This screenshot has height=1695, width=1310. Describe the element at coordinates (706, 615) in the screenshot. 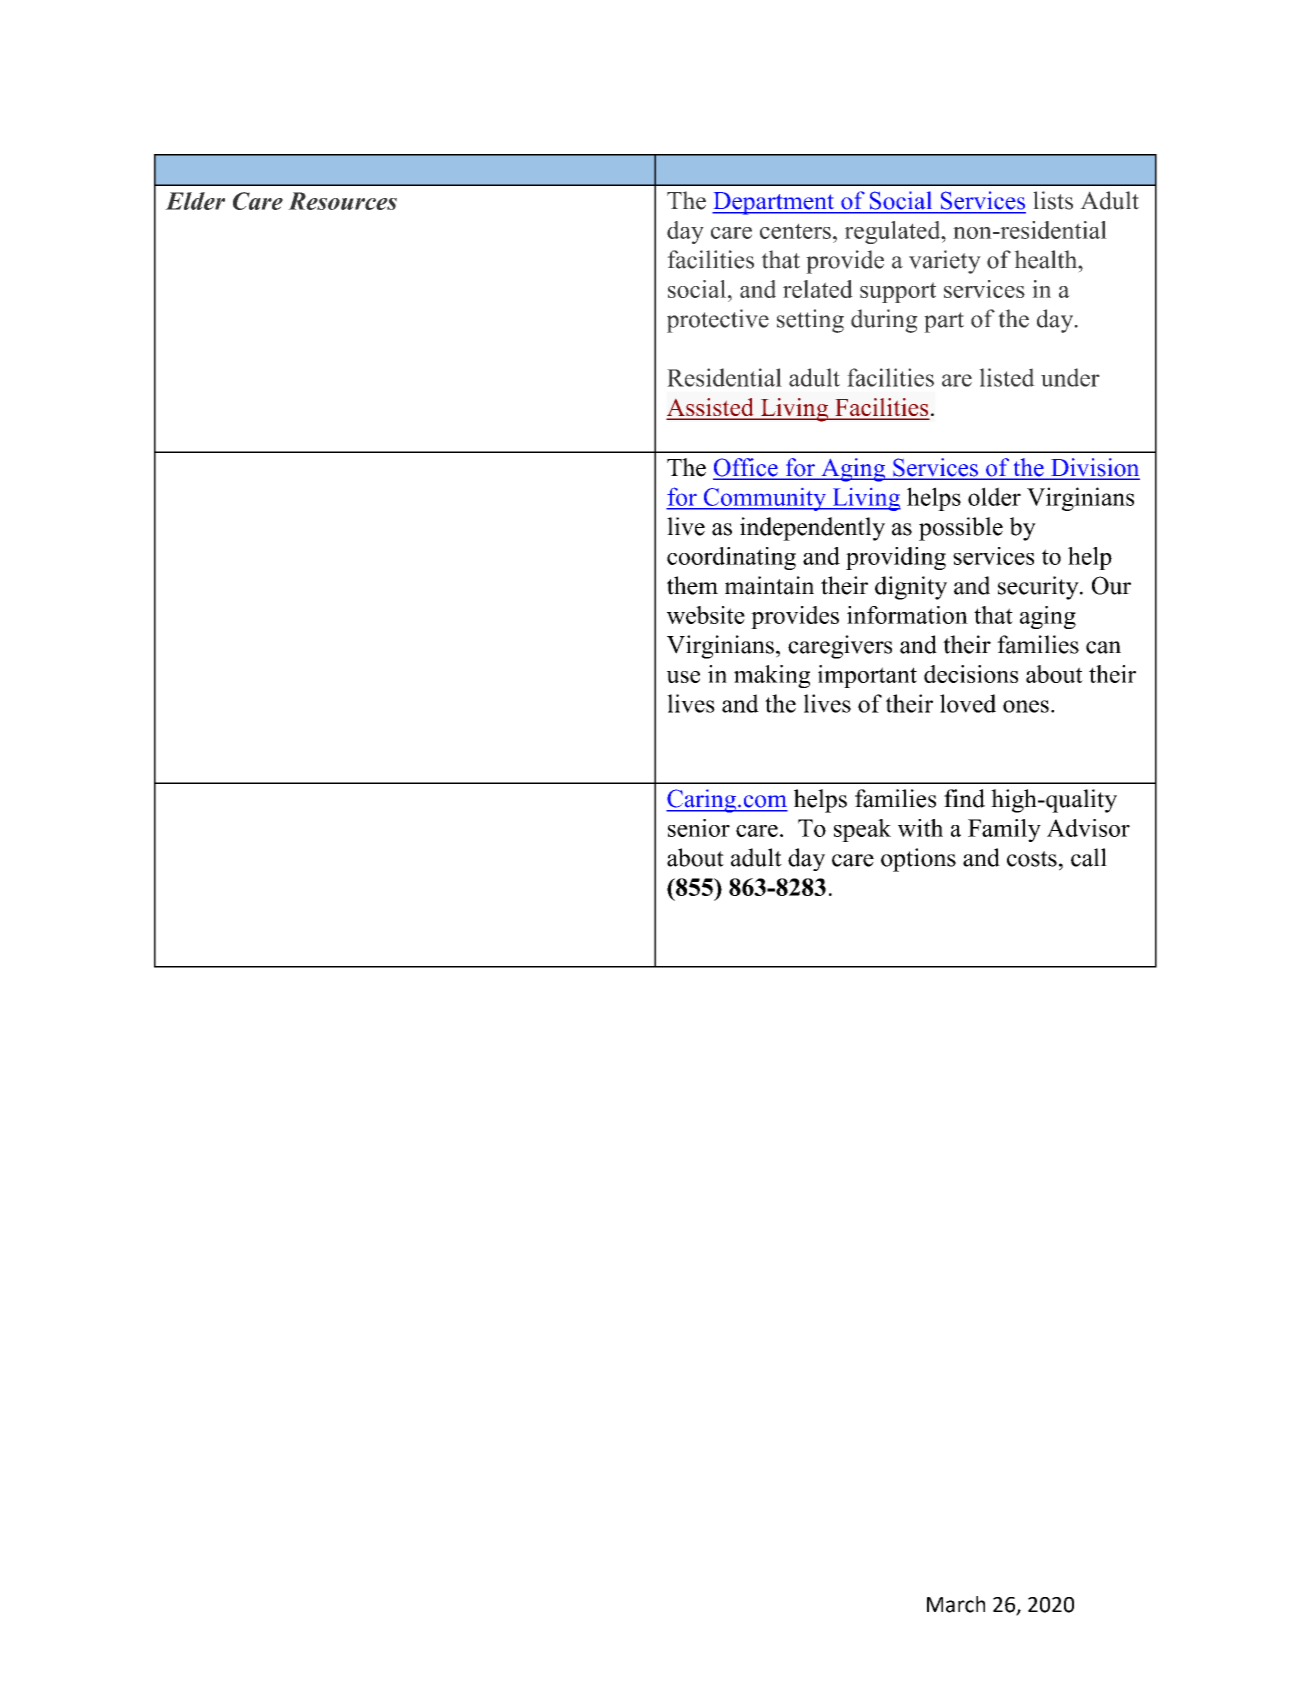

I see `website` at that location.
